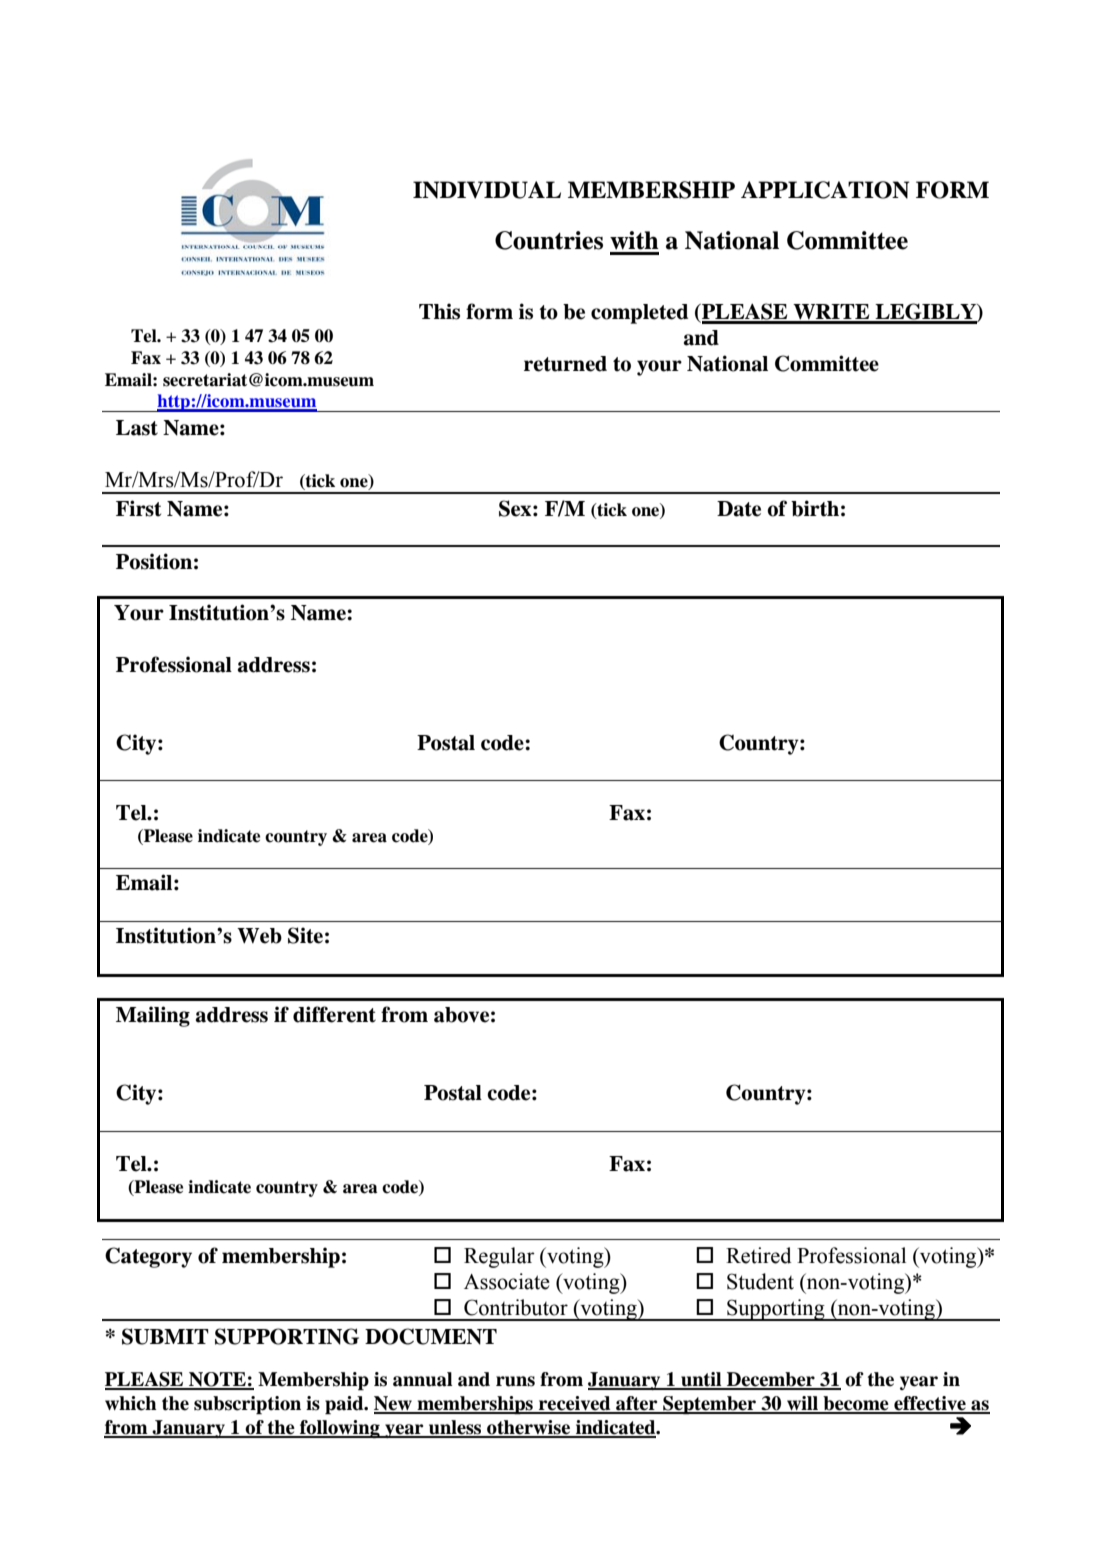 Image resolution: width=1101 pixels, height=1558 pixels. I want to click on INDIVIDUAL, so click(487, 190).
